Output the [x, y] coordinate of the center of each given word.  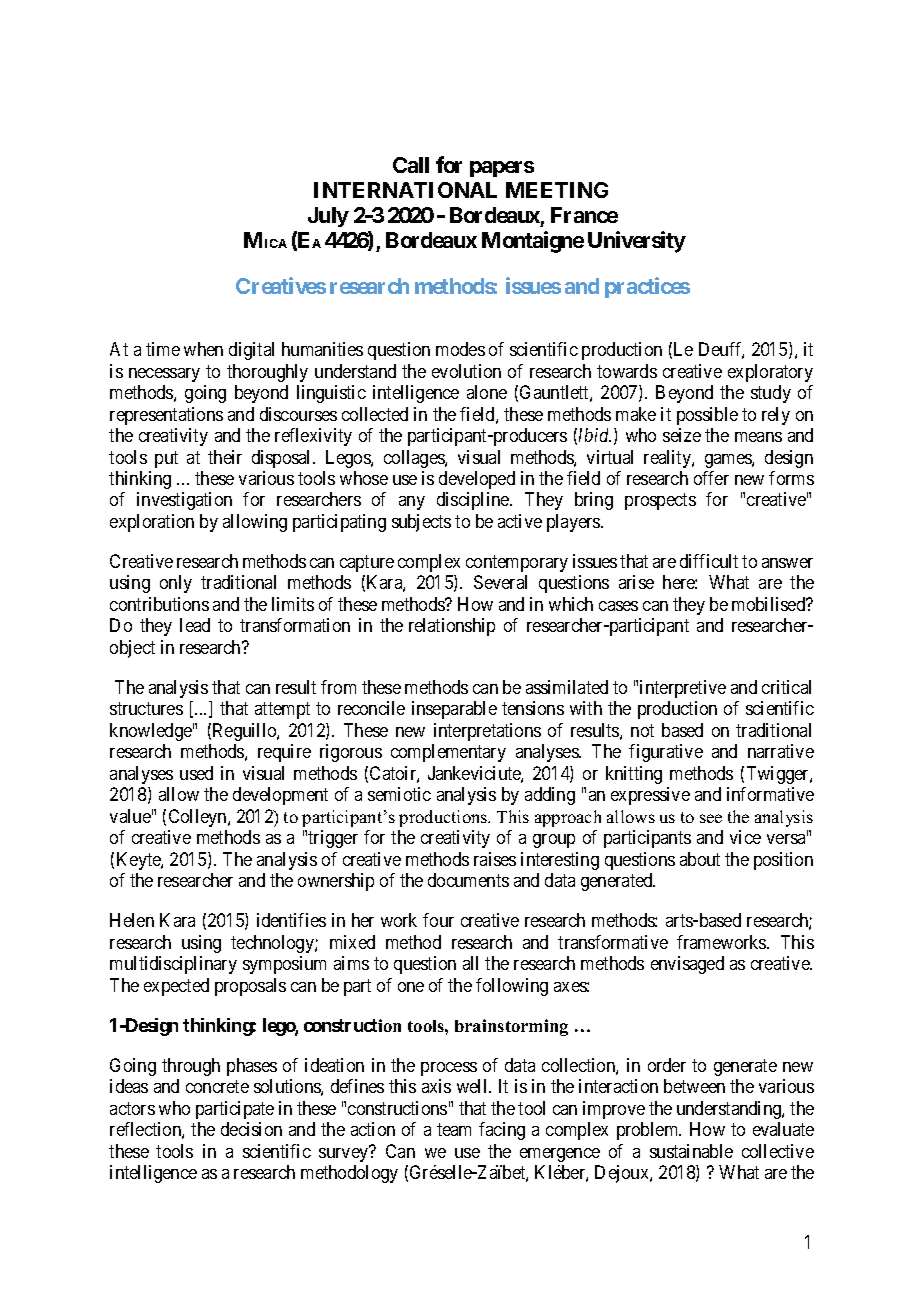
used [196, 773]
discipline [474, 501]
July [328, 217]
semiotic [399, 794]
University [637, 242]
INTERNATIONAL [405, 190]
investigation [184, 501]
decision [251, 1129]
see [711, 818]
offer [711, 478]
